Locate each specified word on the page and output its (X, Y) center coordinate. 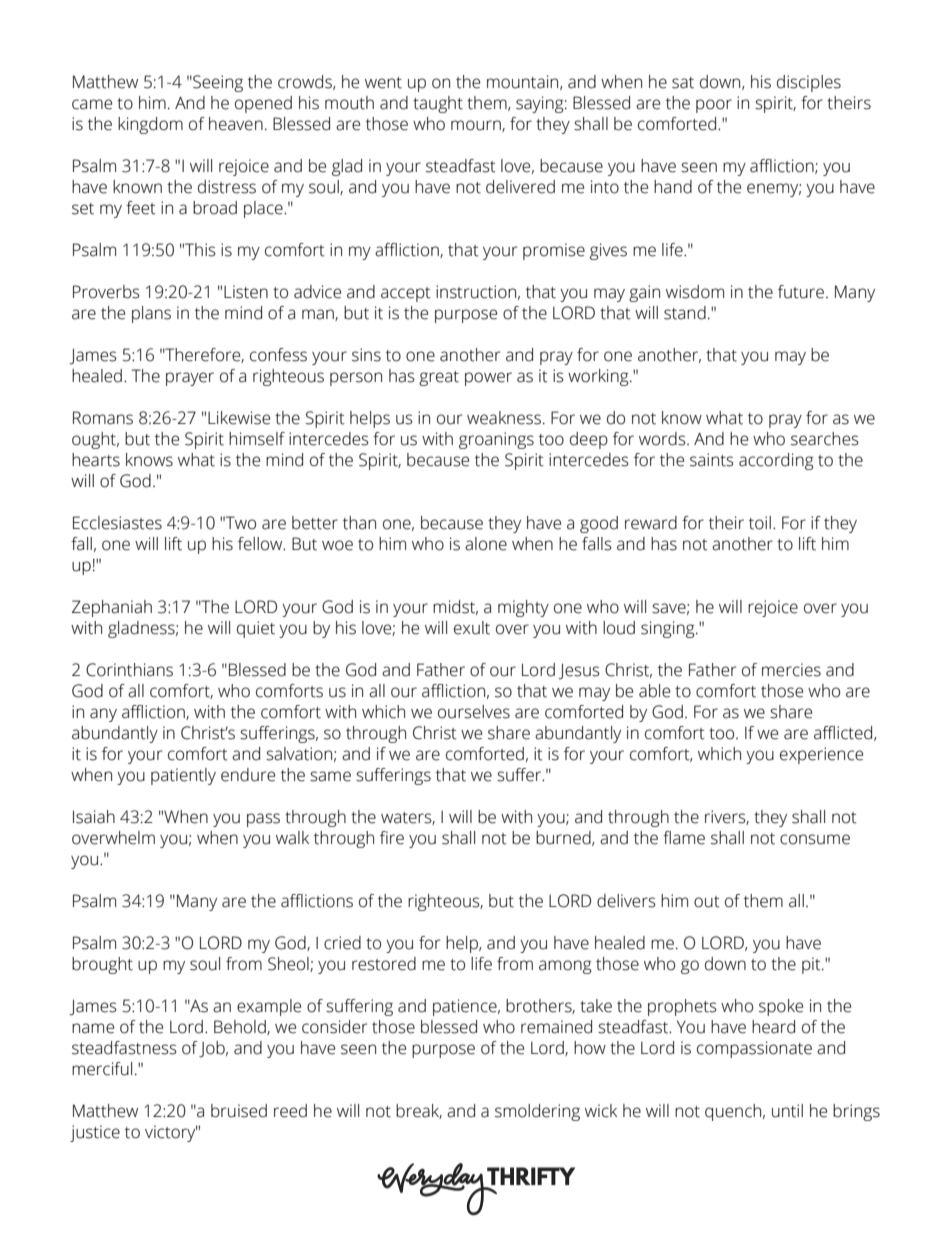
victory (171, 1133)
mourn (477, 126)
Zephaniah (112, 608)
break (419, 1111)
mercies (791, 670)
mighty (523, 608)
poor (714, 106)
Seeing (217, 83)
